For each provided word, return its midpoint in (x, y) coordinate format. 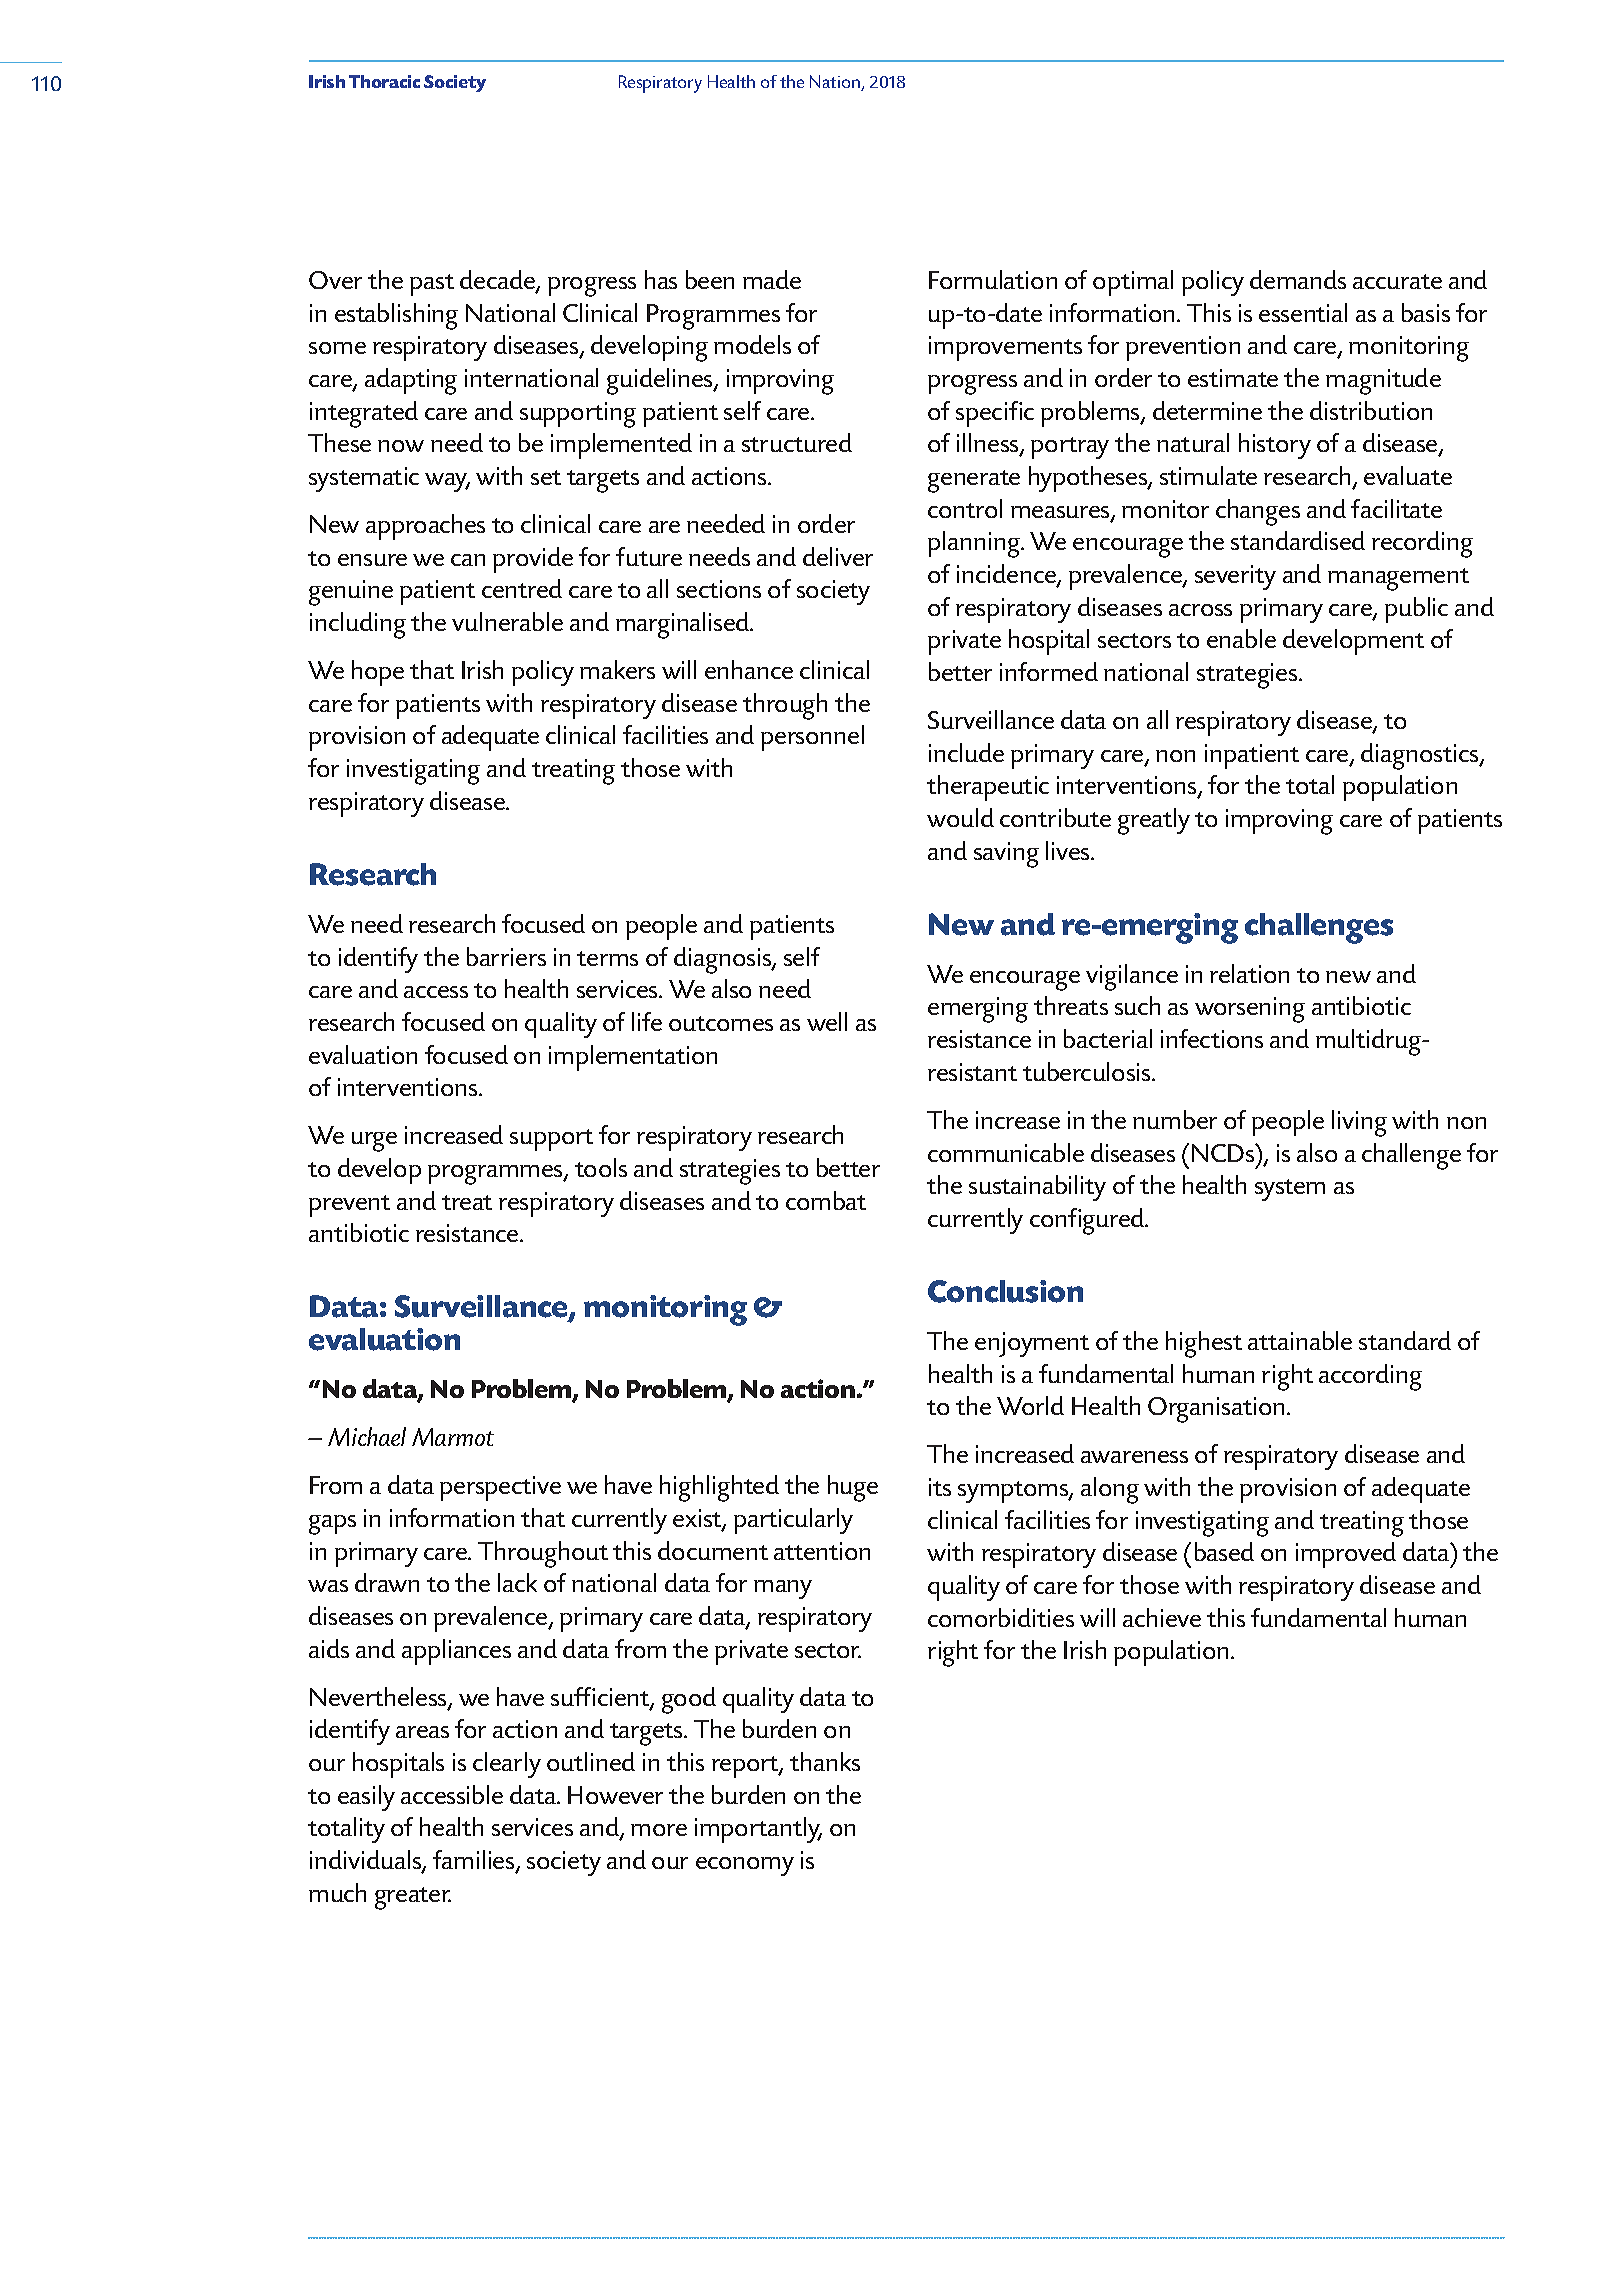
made (772, 279)
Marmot (453, 1437)
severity (1235, 577)
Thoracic (384, 81)
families (475, 1861)
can (468, 560)
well (827, 1021)
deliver (838, 556)
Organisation (1216, 1410)
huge (853, 1488)
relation (1249, 973)
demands (1298, 279)
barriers (506, 956)
